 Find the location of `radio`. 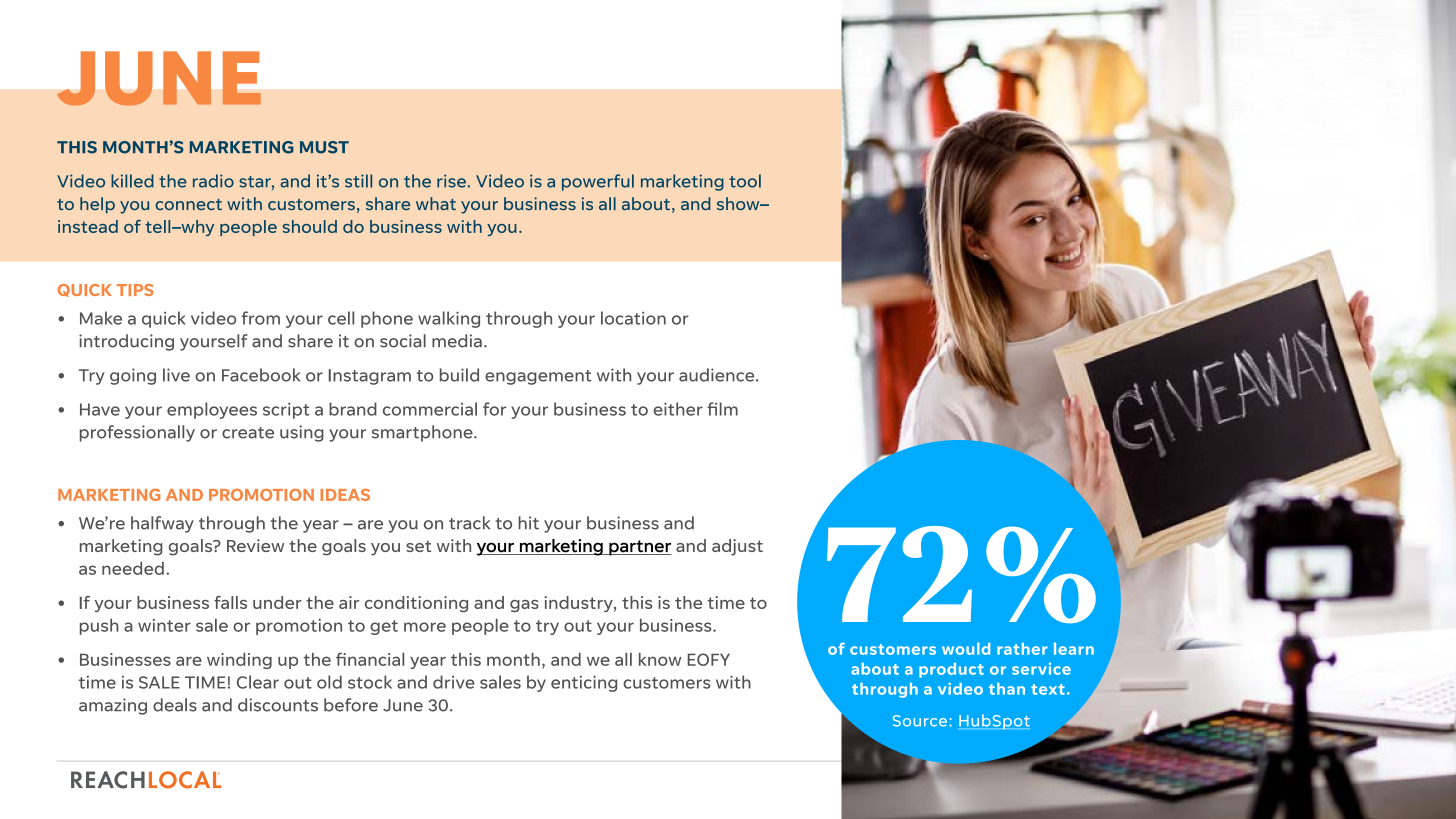

radio is located at coordinates (213, 181).
